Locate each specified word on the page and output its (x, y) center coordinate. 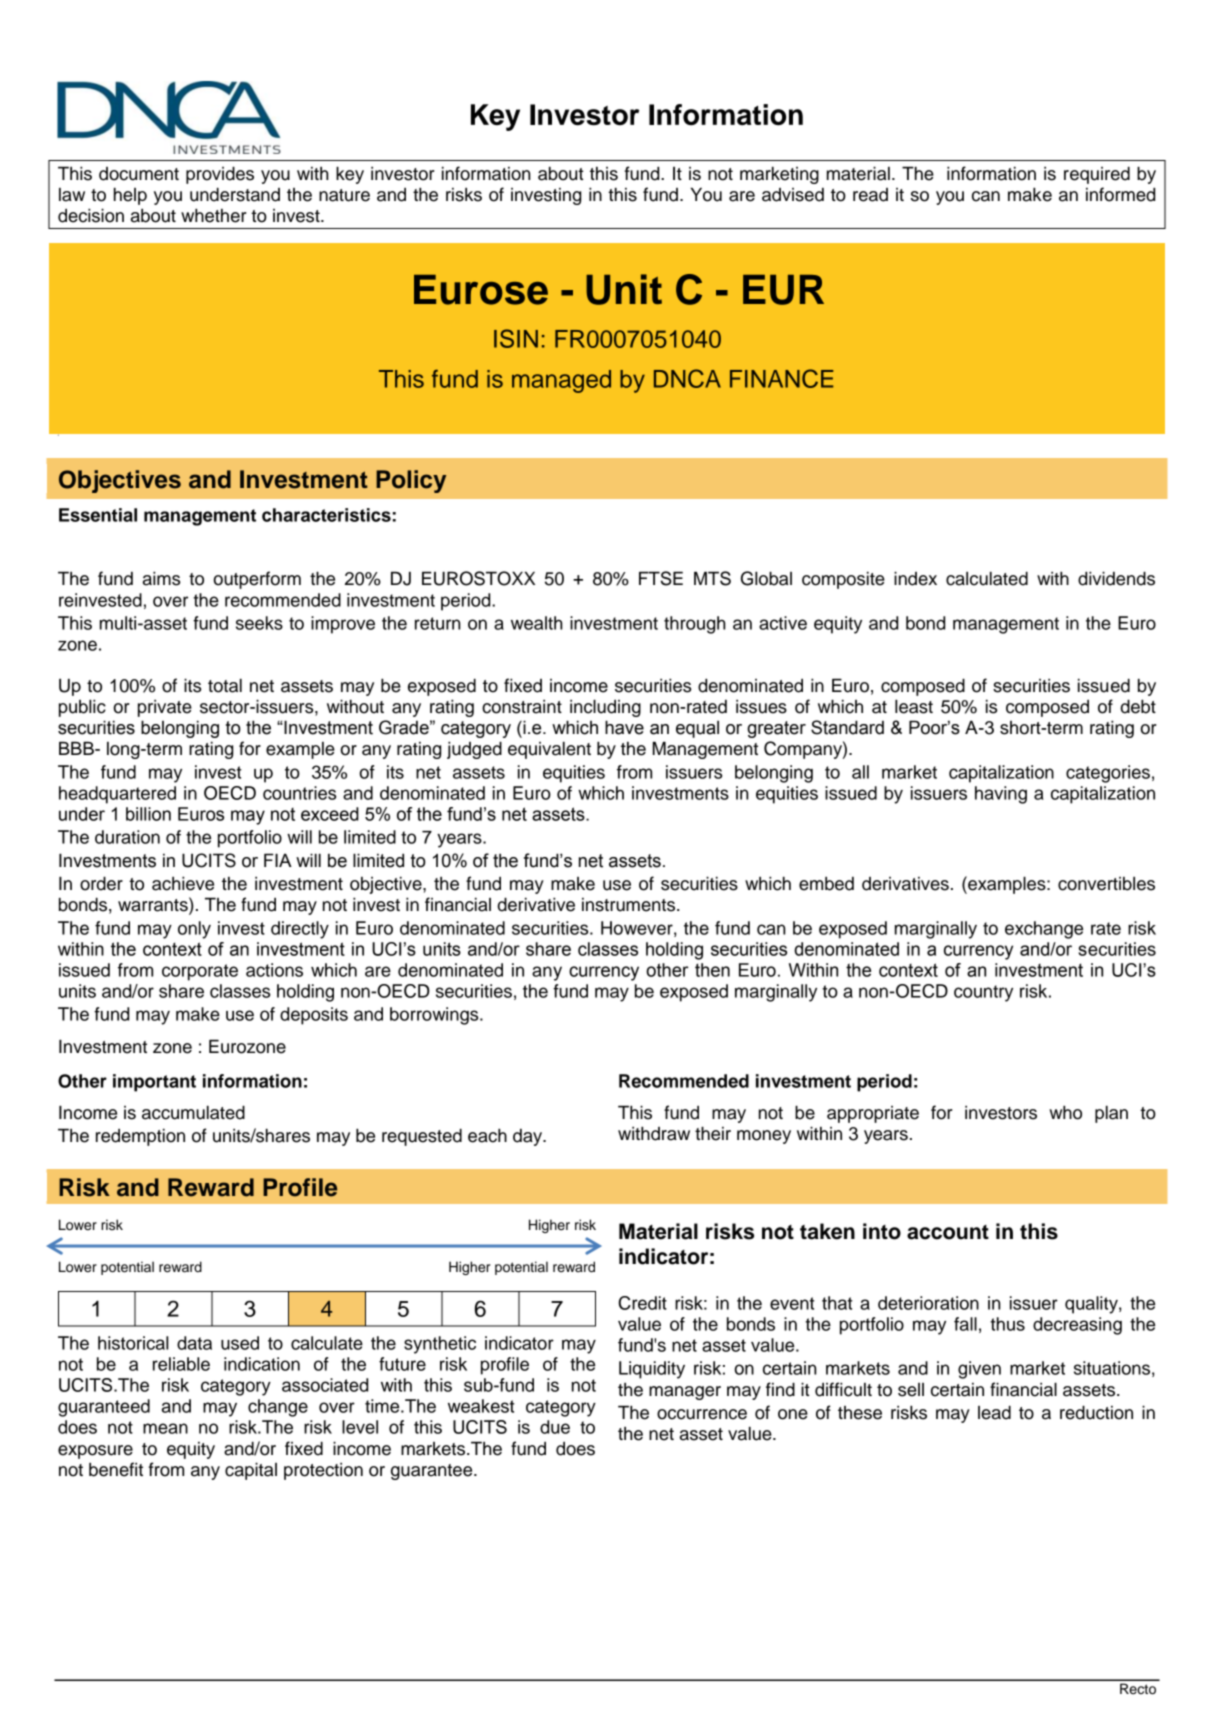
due (555, 1427)
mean (165, 1428)
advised (793, 195)
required (1097, 175)
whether (214, 215)
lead (994, 1412)
